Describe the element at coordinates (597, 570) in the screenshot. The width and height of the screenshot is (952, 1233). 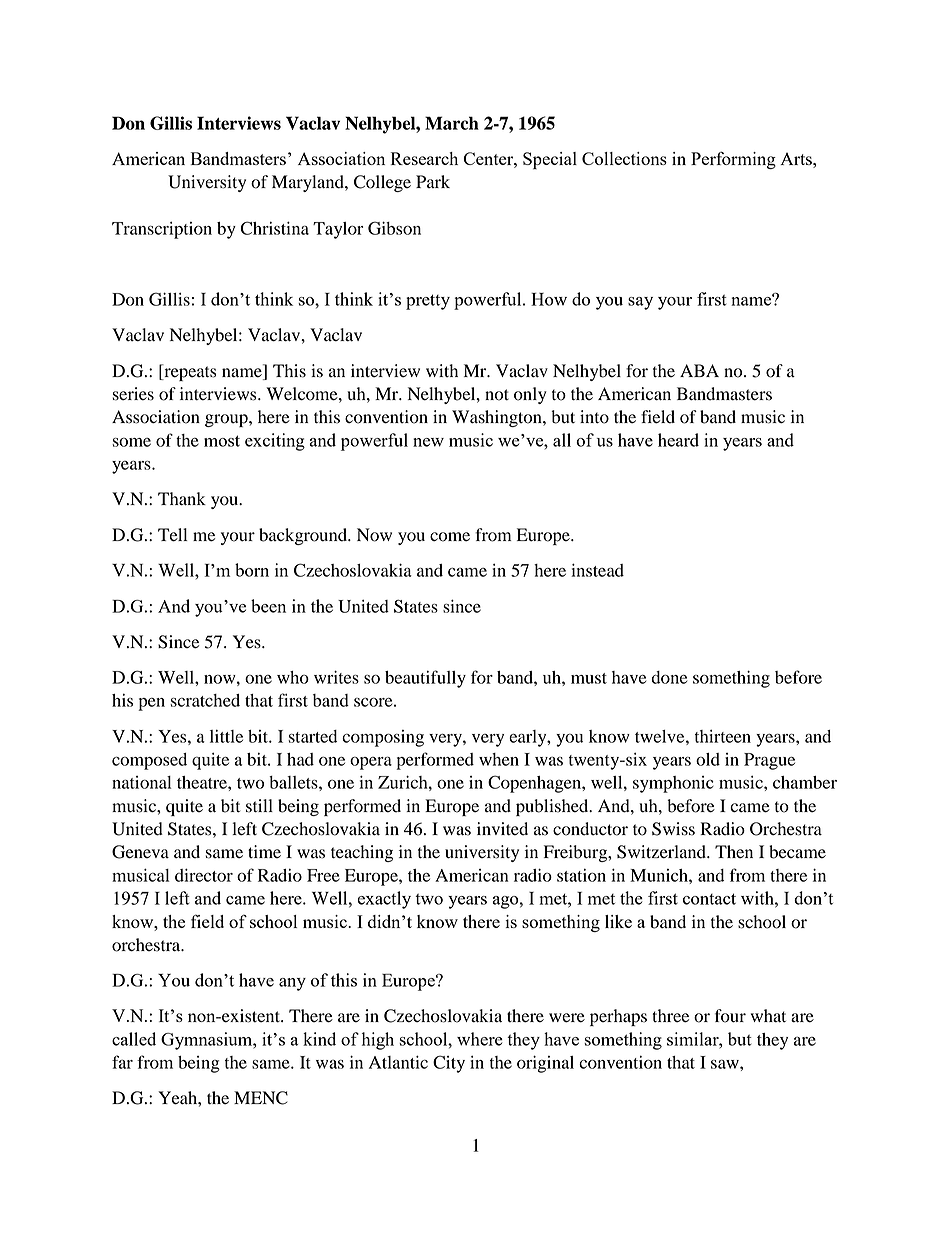
I see `instead` at that location.
